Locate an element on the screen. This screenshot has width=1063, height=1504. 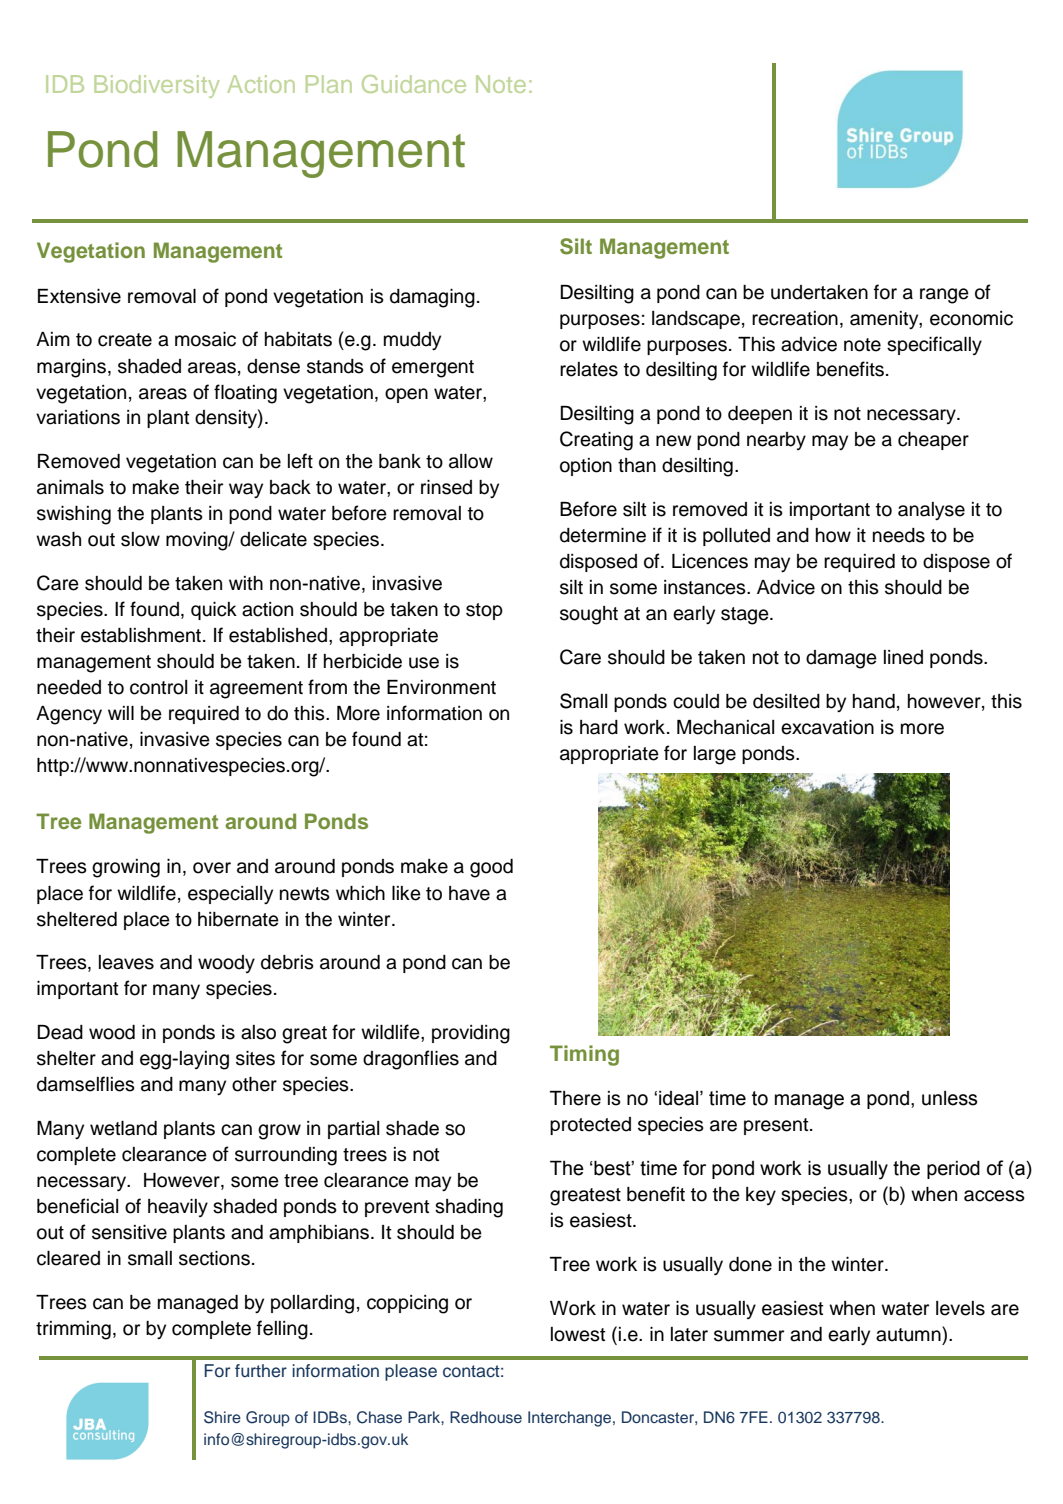
have is located at coordinates (469, 893).
